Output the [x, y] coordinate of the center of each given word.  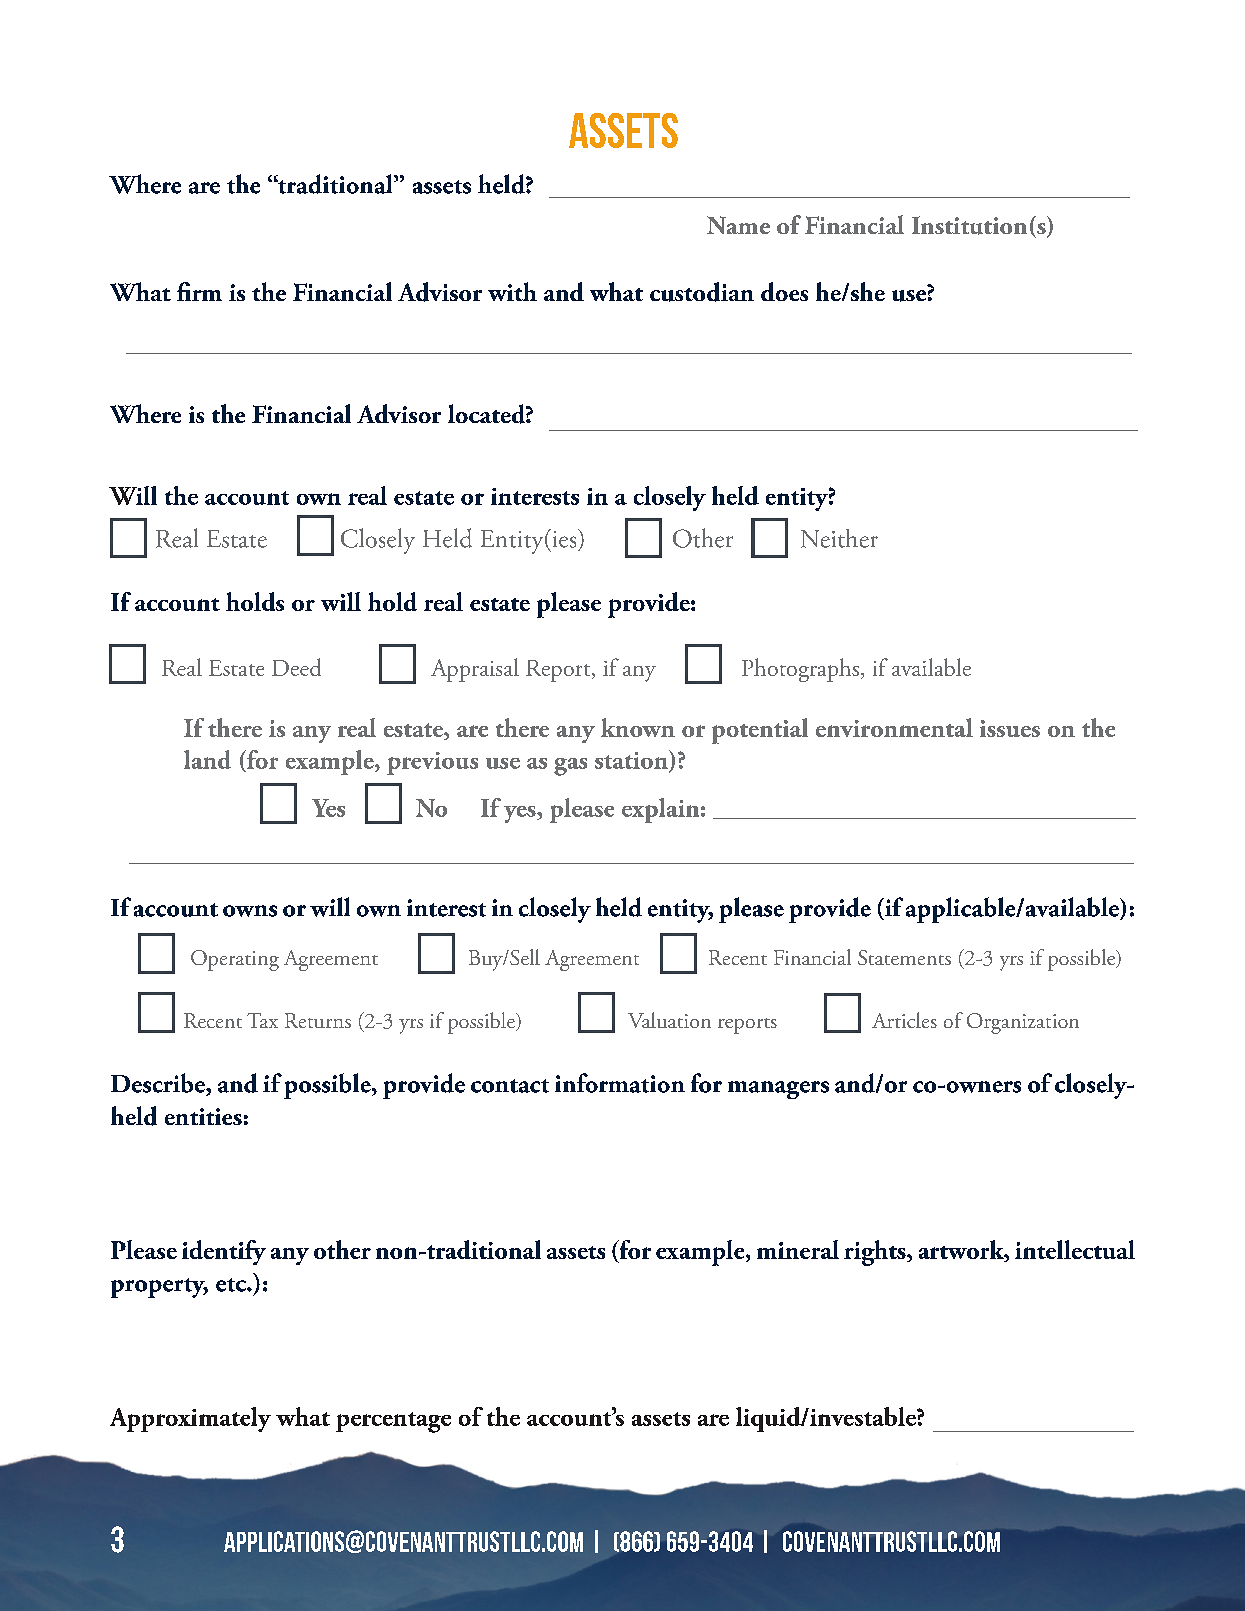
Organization [1023, 1023]
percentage [393, 1422]
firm [199, 291]
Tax [262, 1020]
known [638, 727]
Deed [296, 667]
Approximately [190, 1419]
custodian [702, 292]
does [784, 291]
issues [1010, 728]
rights [876, 1253]
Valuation [669, 1020]
